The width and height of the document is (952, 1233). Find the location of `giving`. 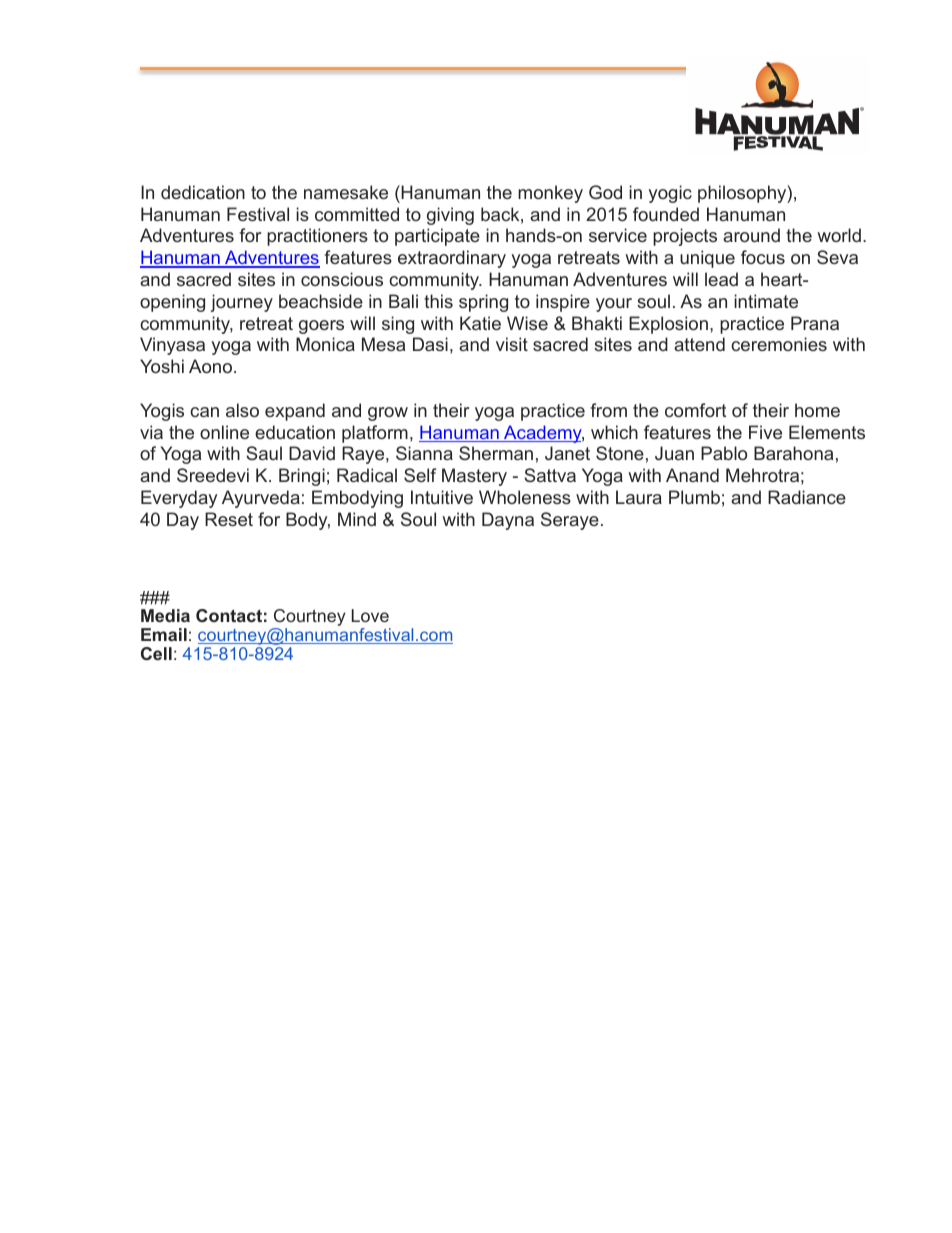

giving is located at coordinates (450, 216).
